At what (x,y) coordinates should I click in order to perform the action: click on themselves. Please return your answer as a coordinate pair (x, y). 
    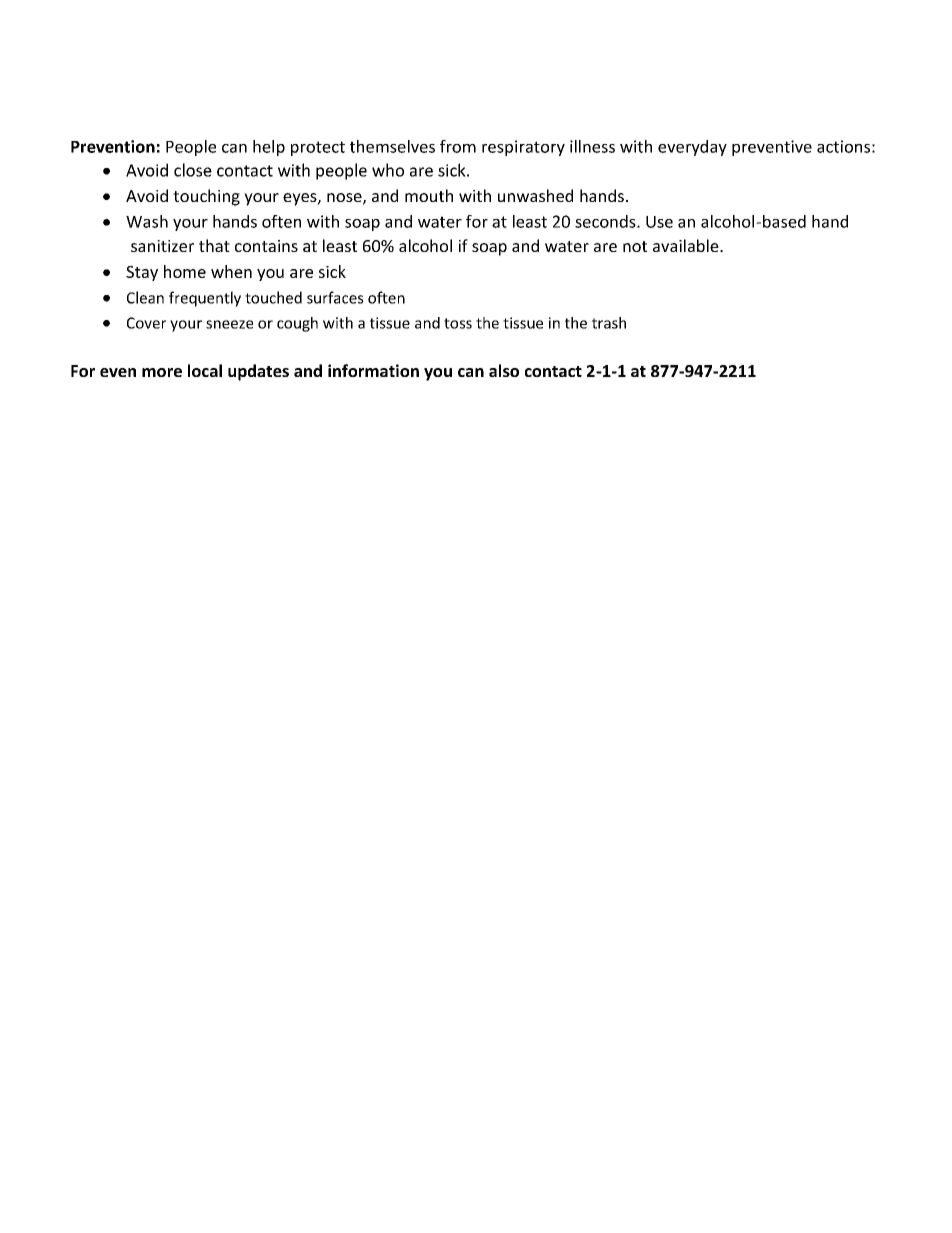
    Looking at the image, I should click on (392, 146).
